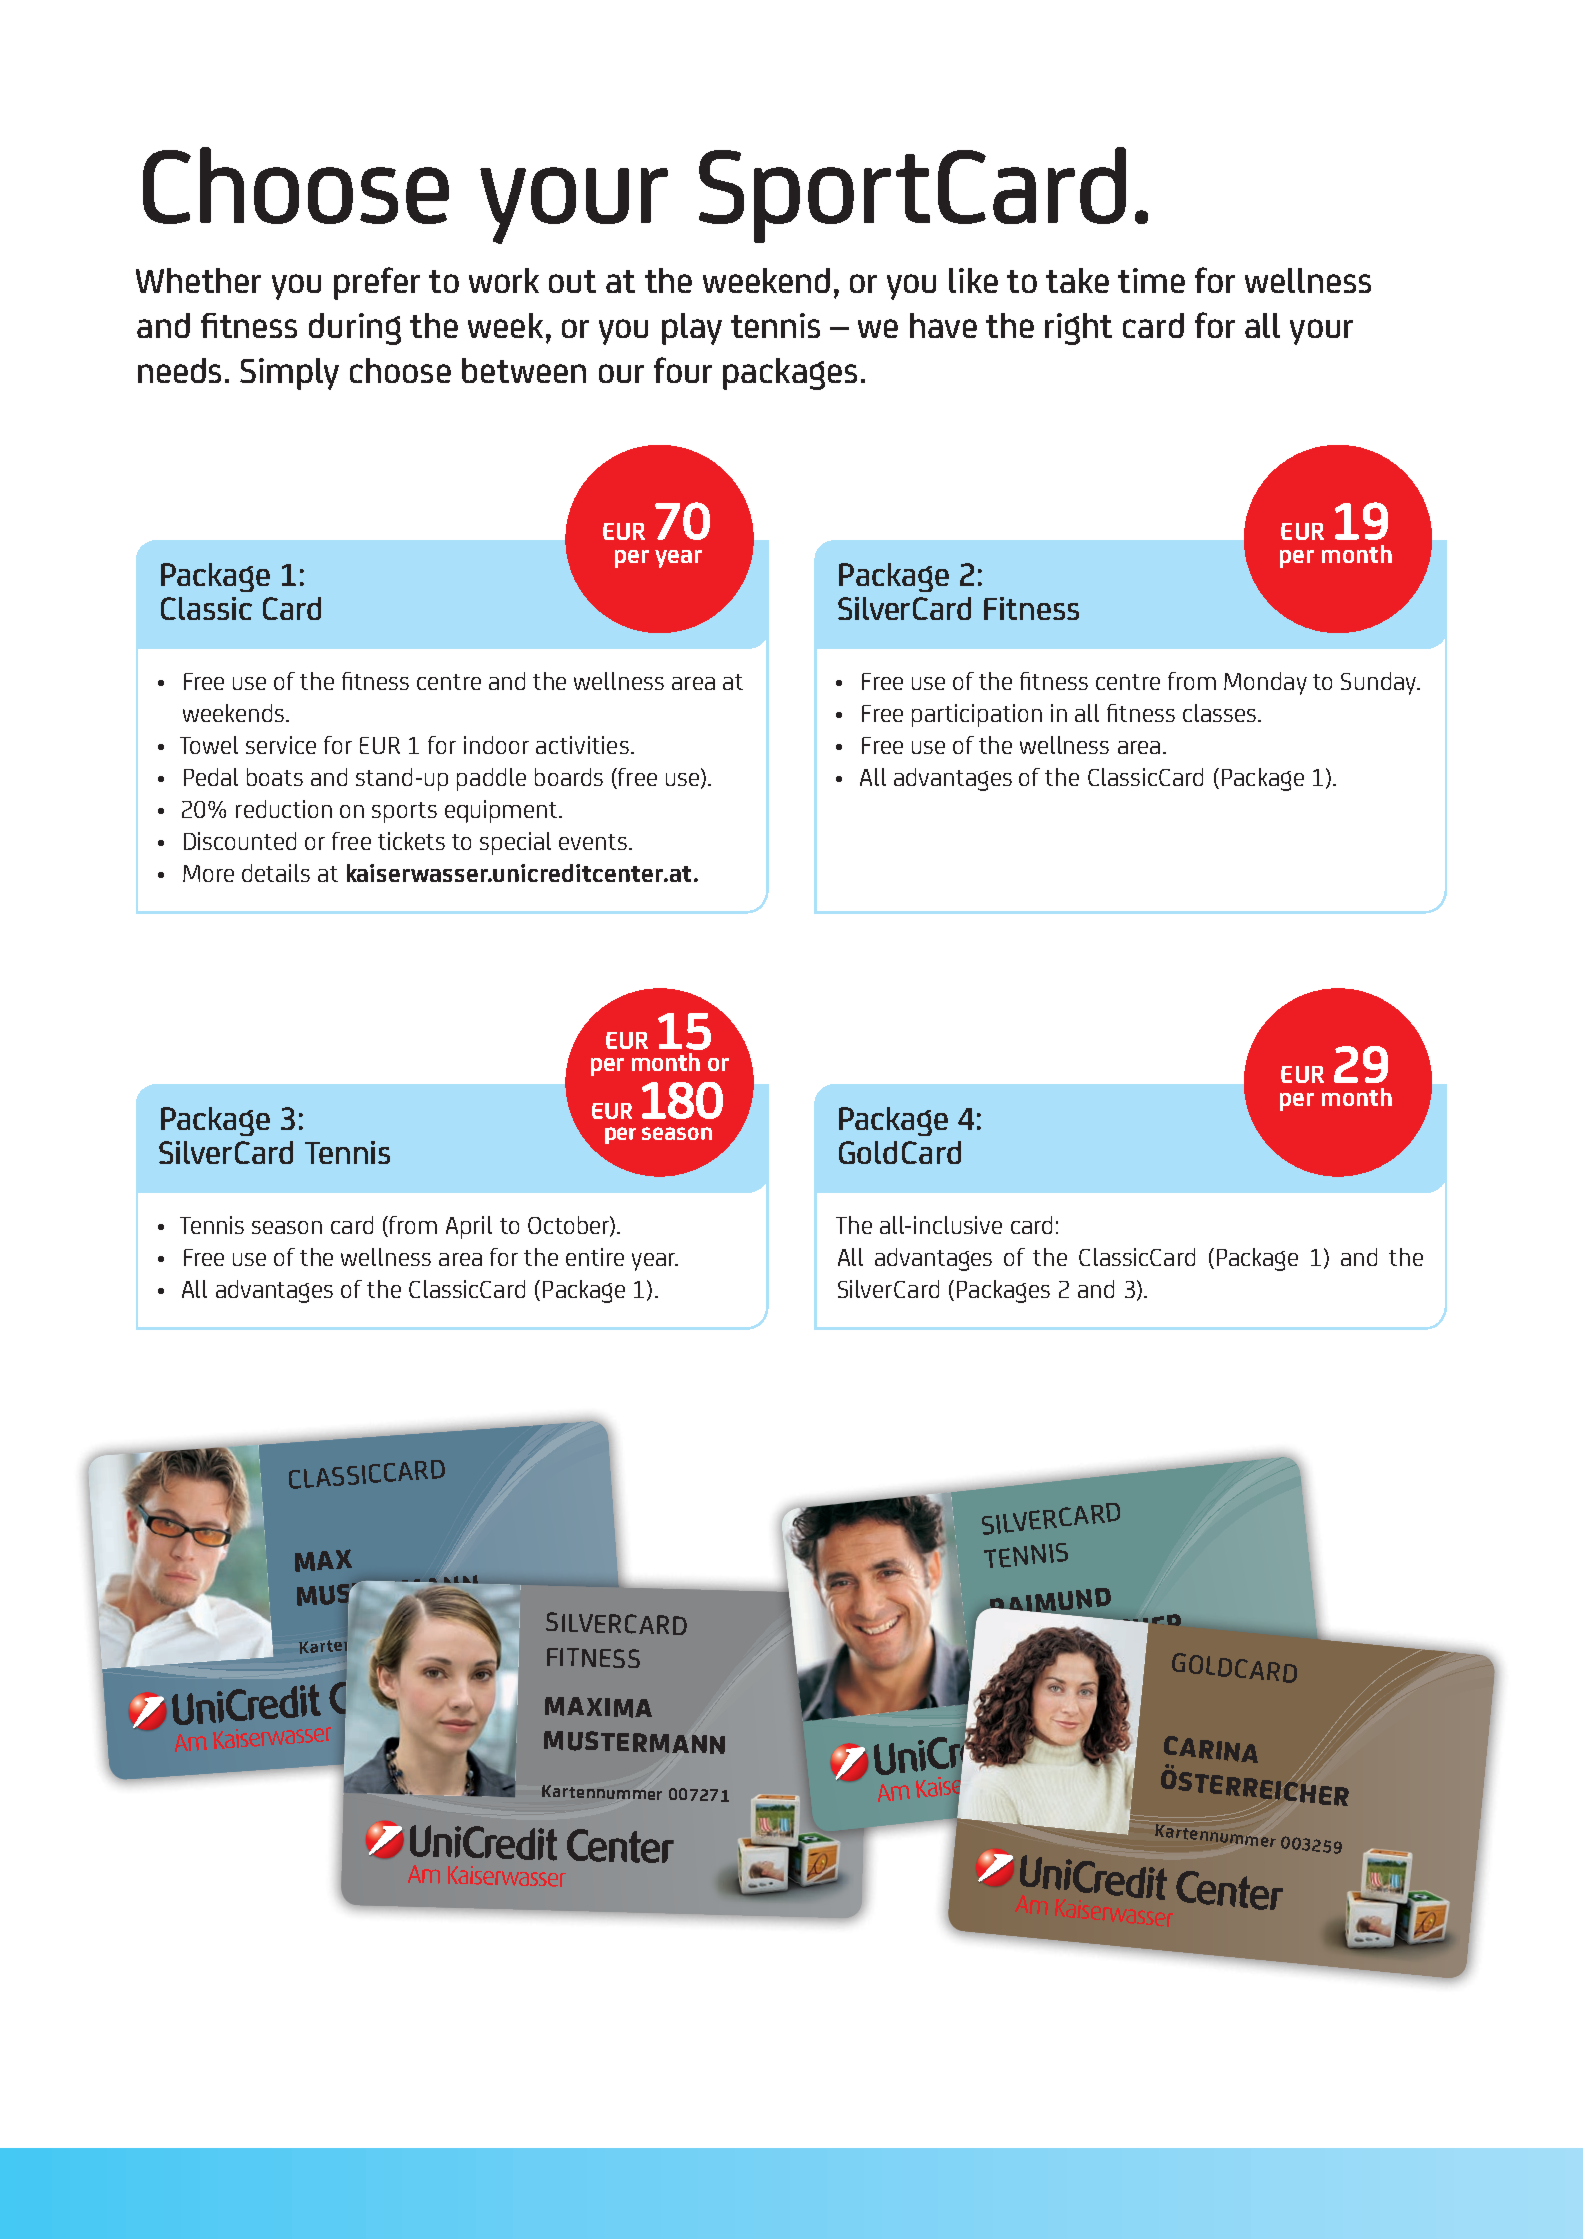  I want to click on boats, so click(275, 777).
